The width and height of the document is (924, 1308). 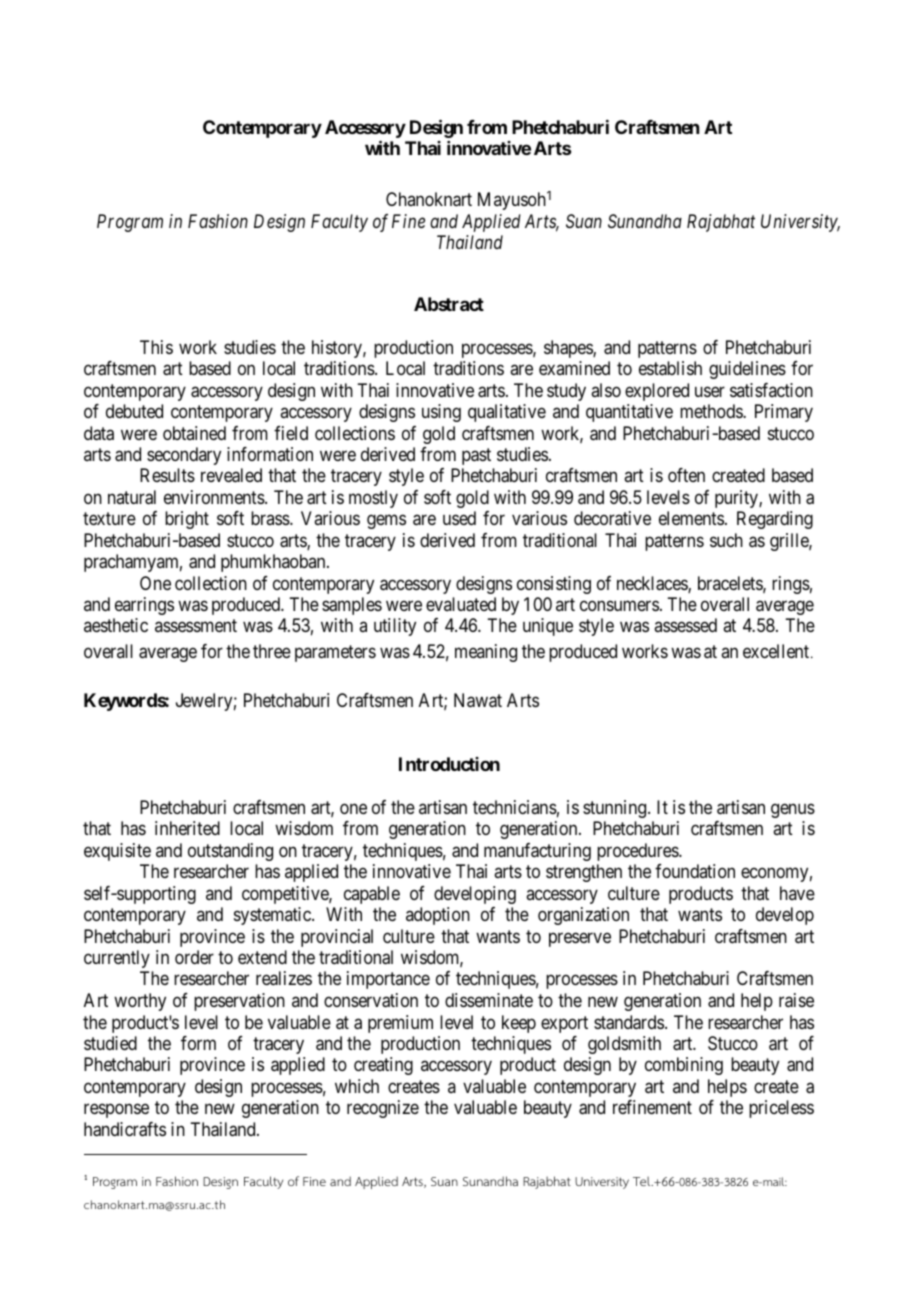 What do you see at coordinates (438, 916) in the document?
I see `adoption` at bounding box center [438, 916].
